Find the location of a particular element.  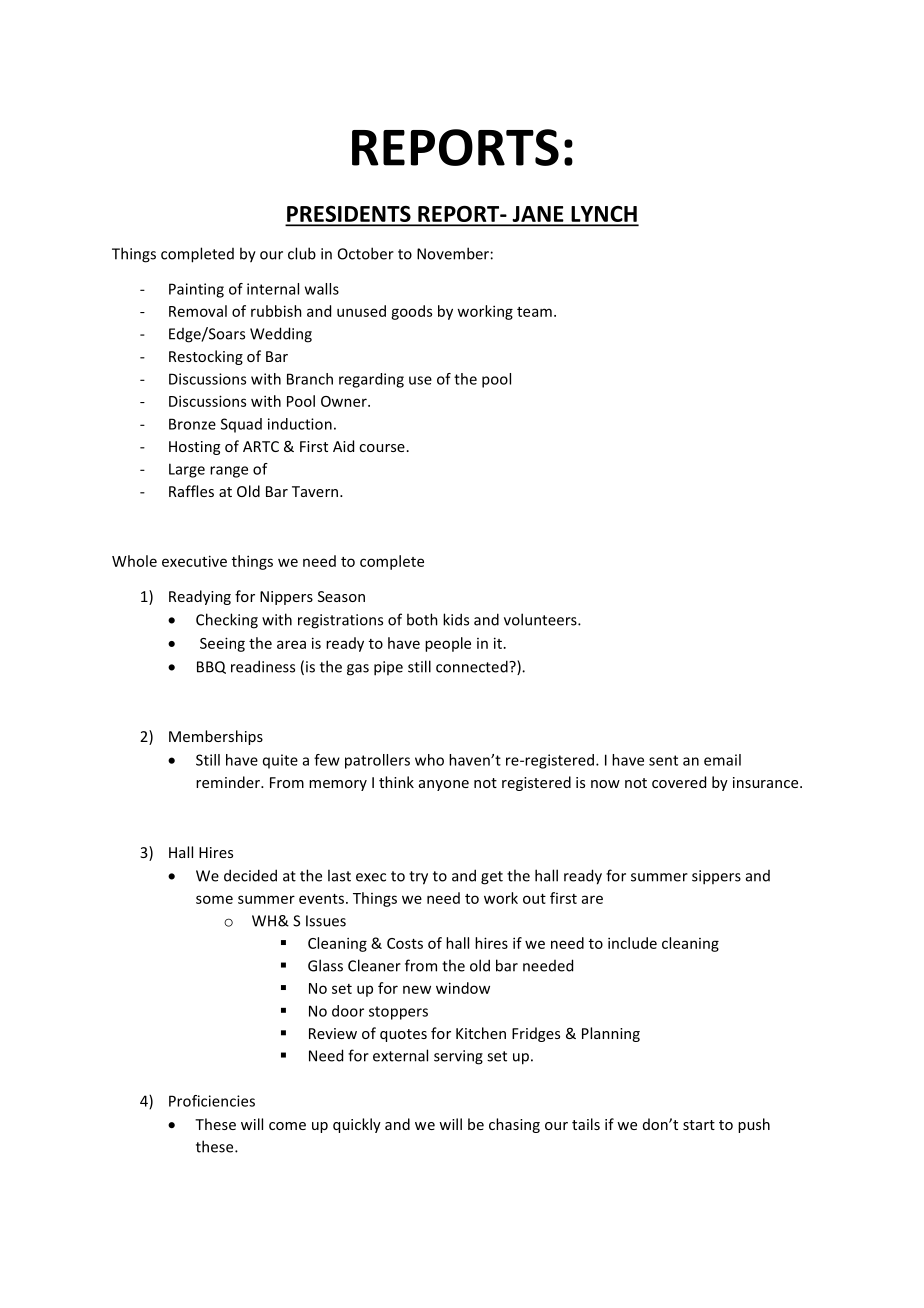

serving is located at coordinates (458, 1057).
